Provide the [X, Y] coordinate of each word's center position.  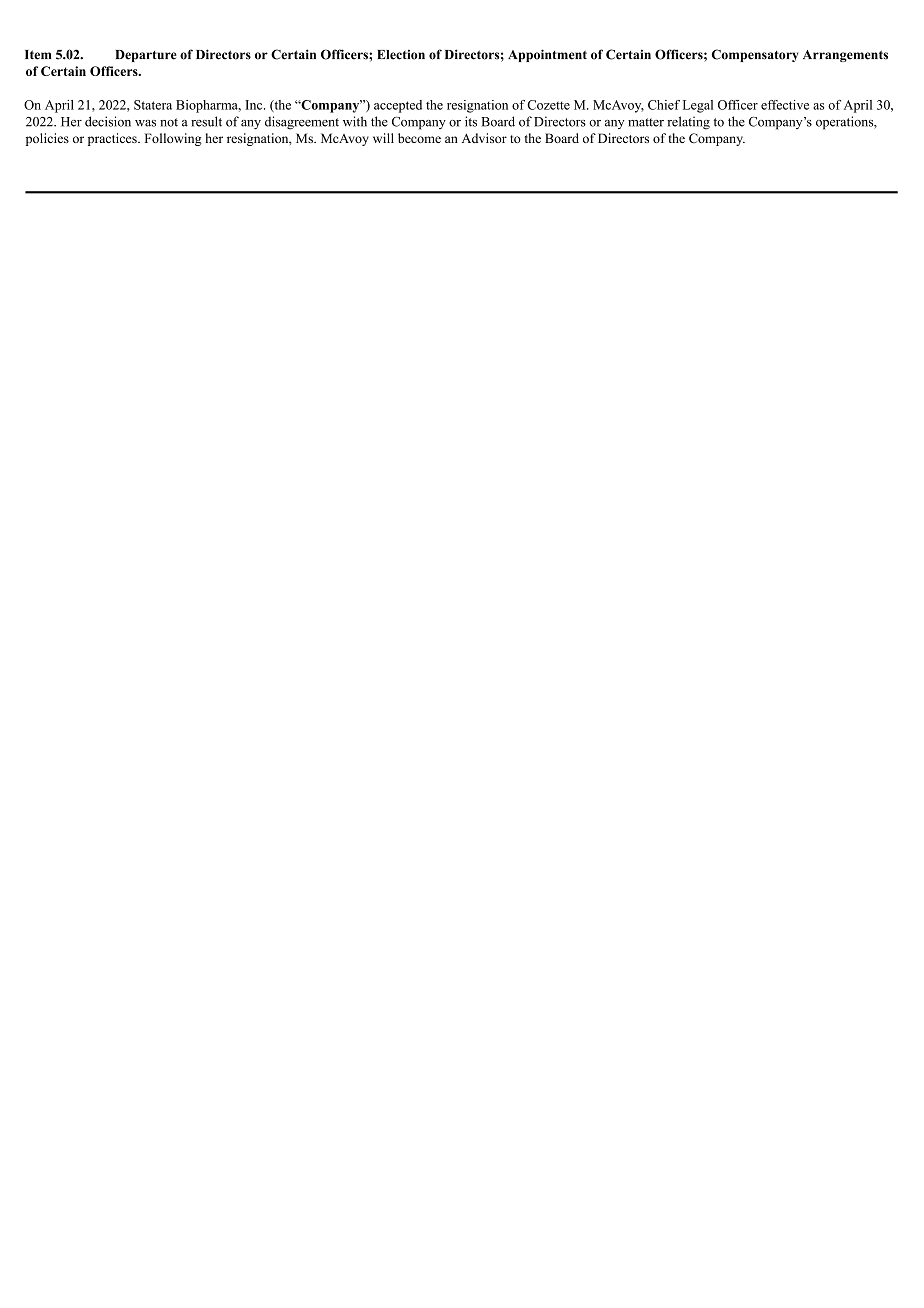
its [471, 121]
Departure [146, 56]
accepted [398, 106]
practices [113, 139]
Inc [255, 105]
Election [401, 54]
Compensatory [755, 55]
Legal [698, 106]
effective [785, 105]
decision [108, 121]
